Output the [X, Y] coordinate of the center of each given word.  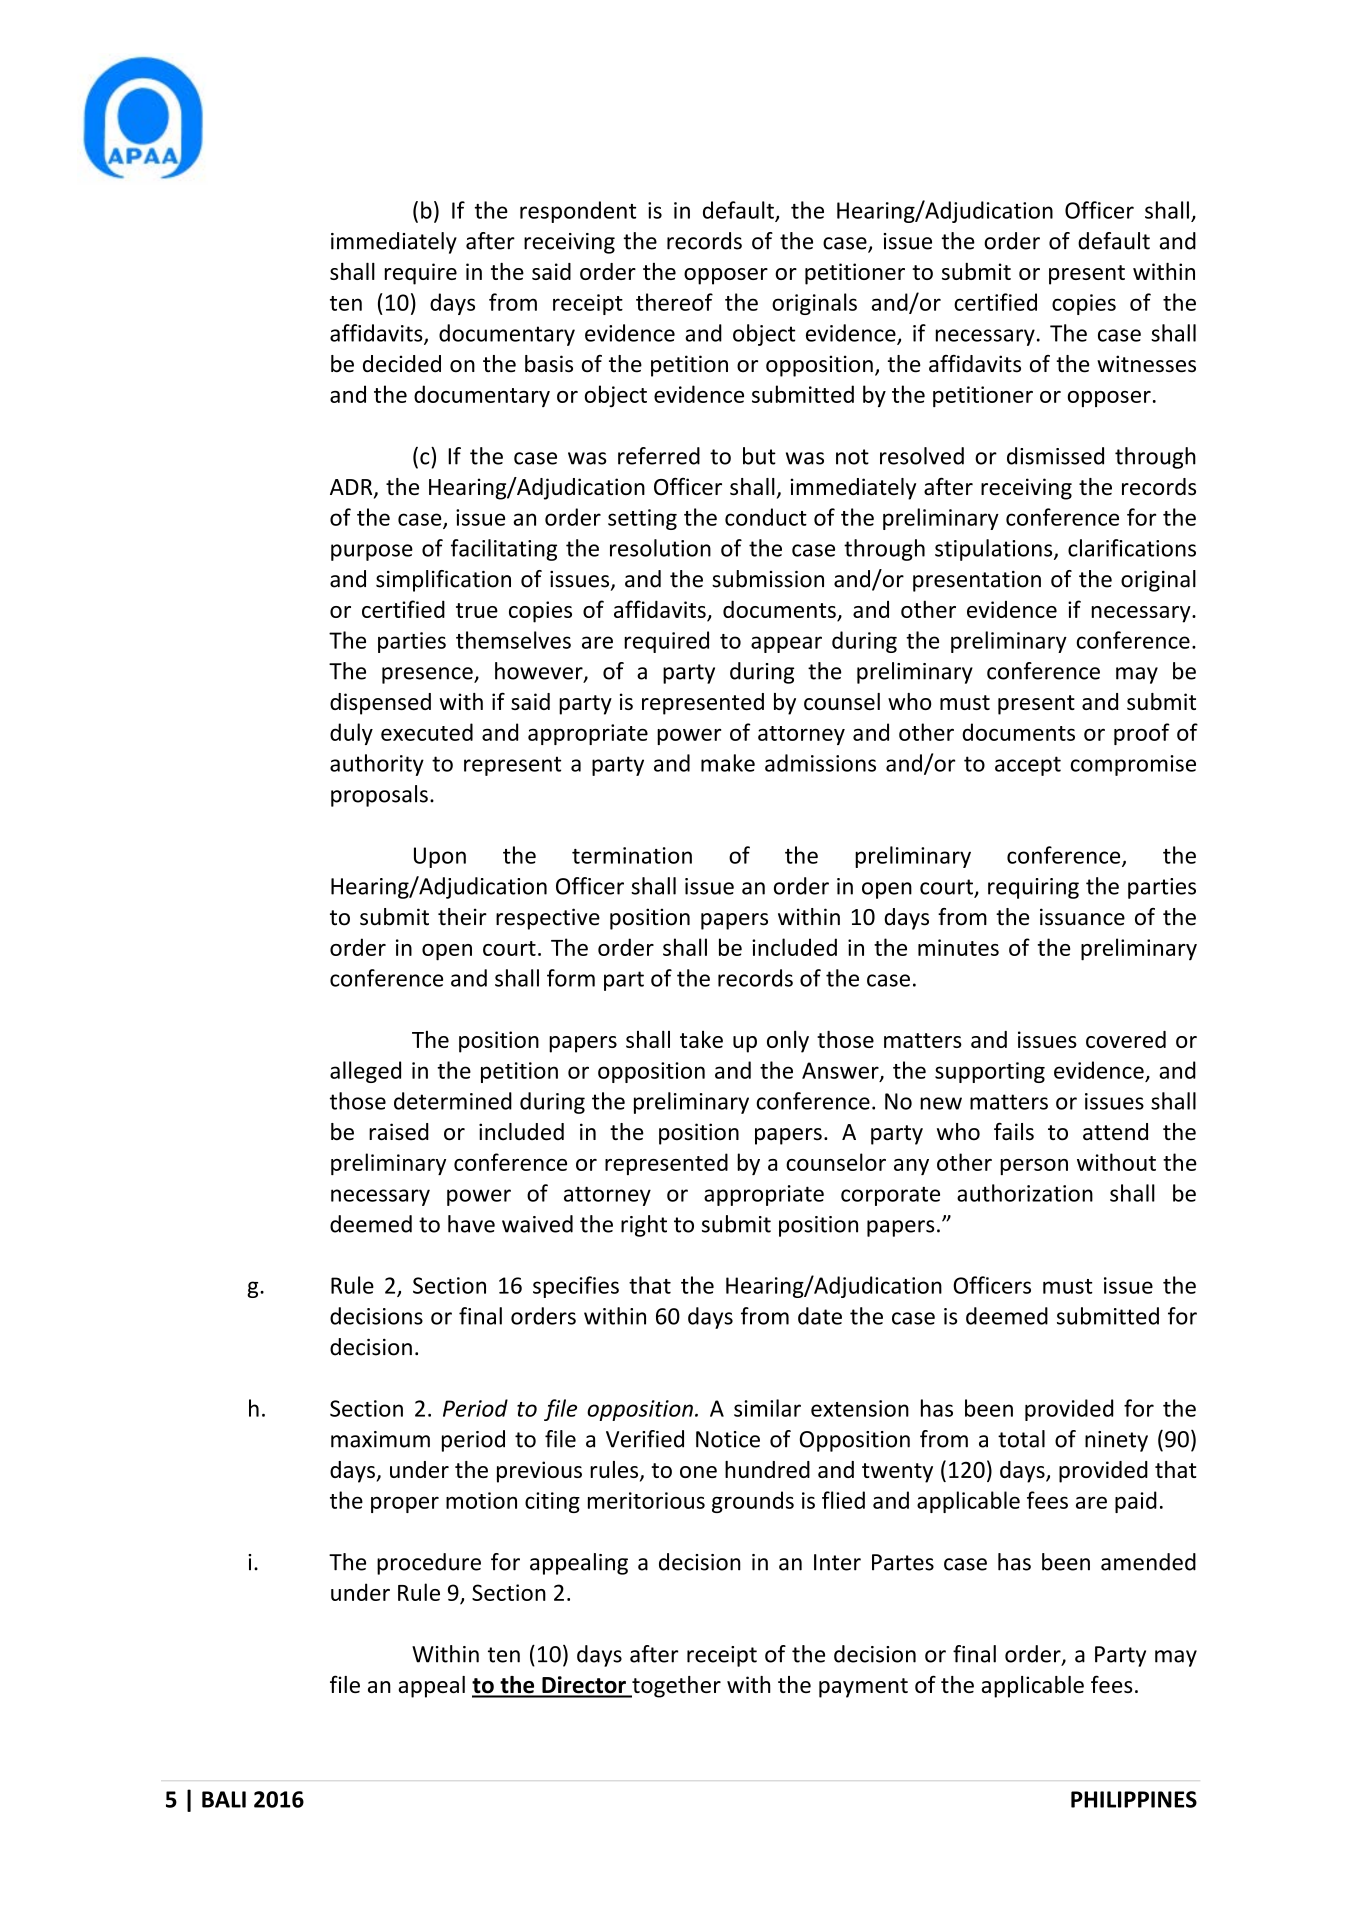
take [701, 1039]
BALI [224, 1799]
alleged [365, 1072]
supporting [990, 1072]
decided [402, 364]
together [675, 1687]
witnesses [1146, 364]
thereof [674, 302]
